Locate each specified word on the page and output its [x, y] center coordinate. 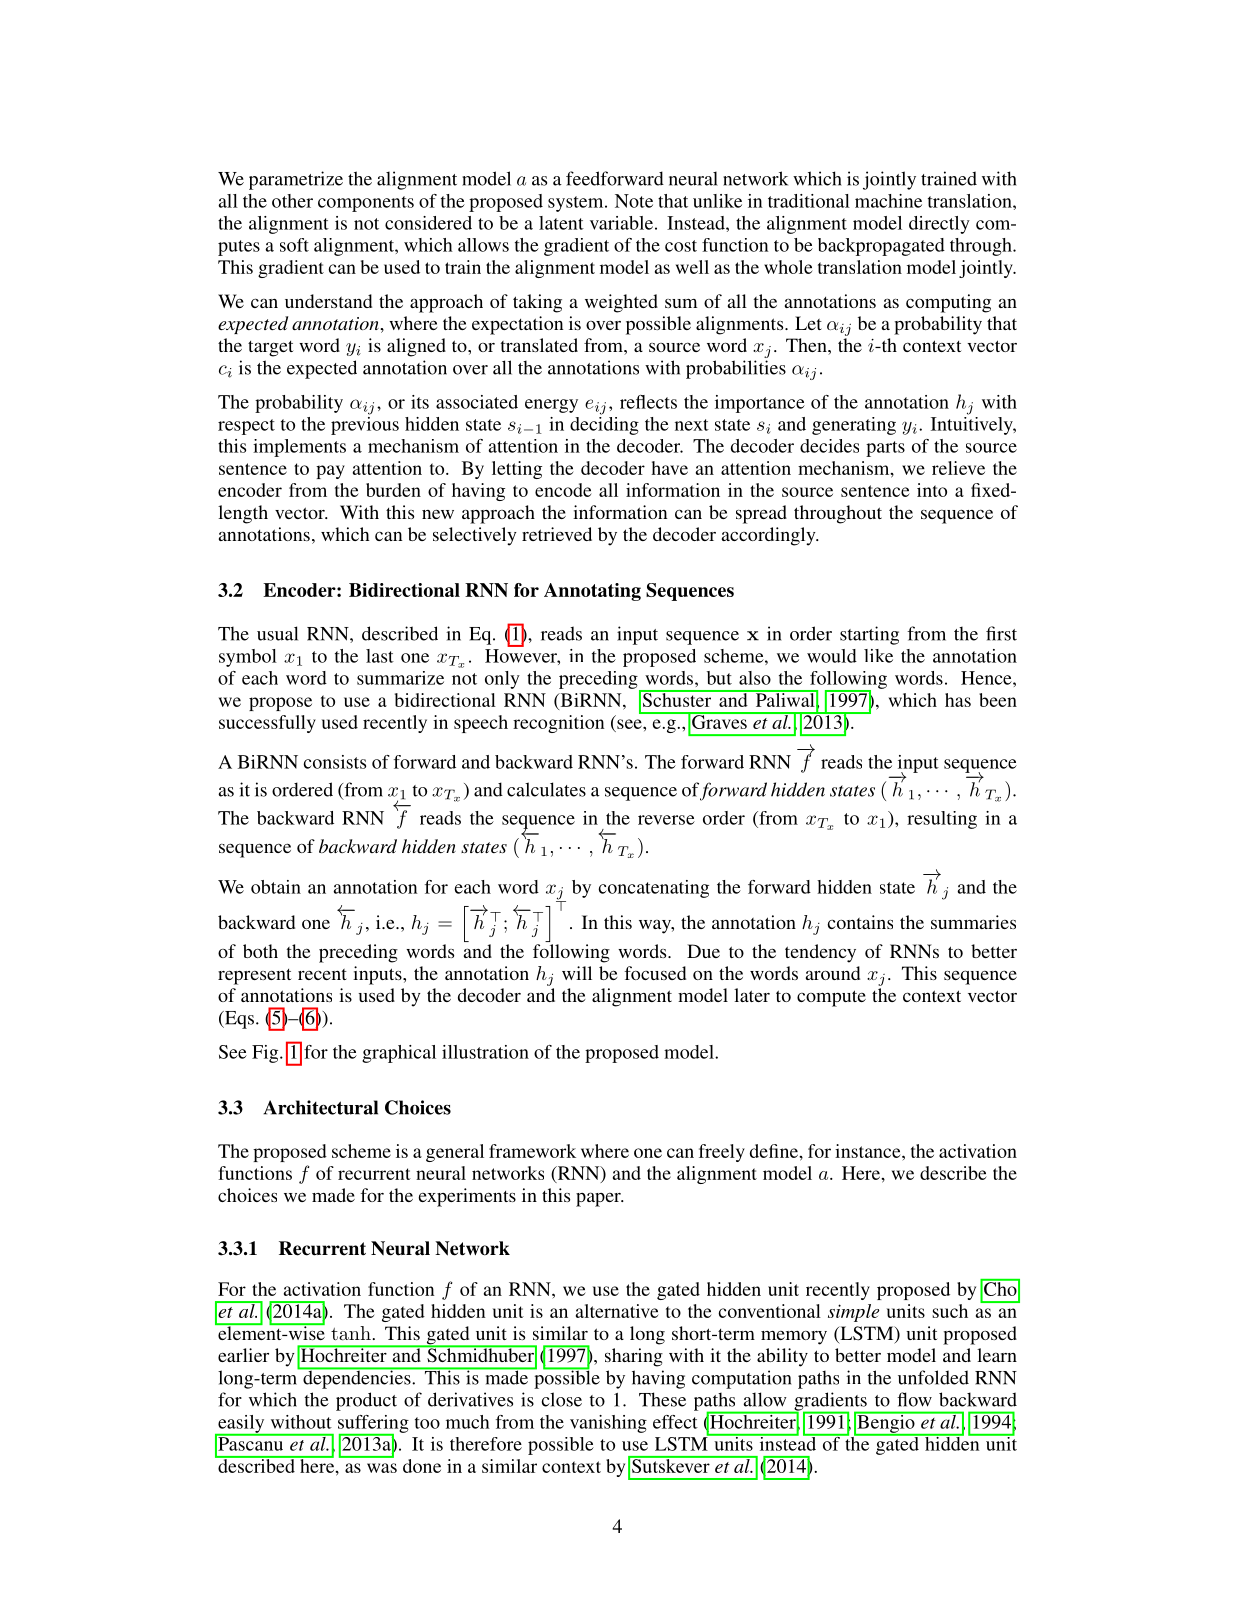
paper [599, 1199]
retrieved [557, 534]
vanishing [608, 1424]
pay [330, 472]
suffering [373, 1425]
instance [869, 1151]
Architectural [320, 1107]
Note [634, 201]
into [932, 490]
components [366, 204]
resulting [942, 820]
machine [888, 201]
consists [334, 762]
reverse [666, 820]
